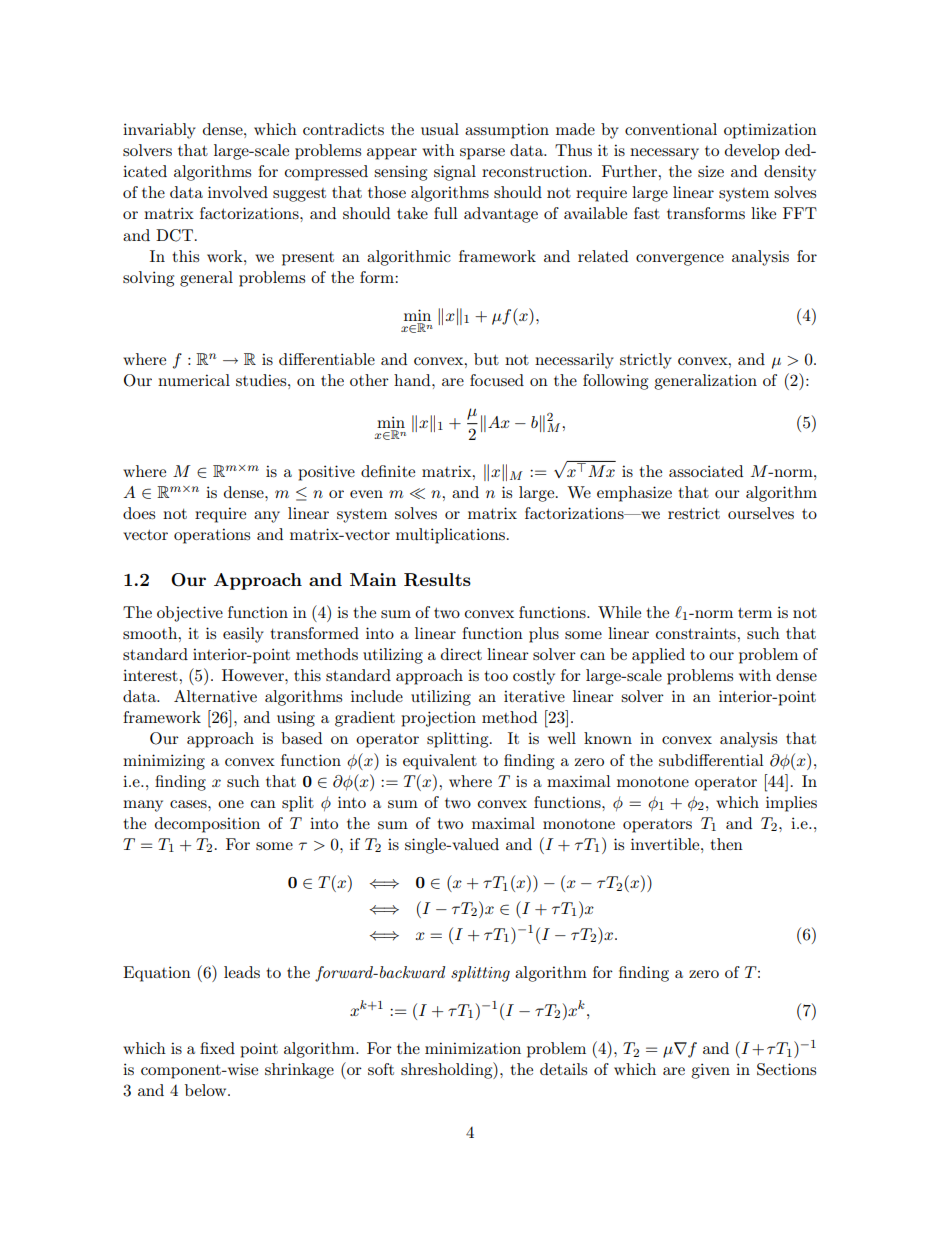  I want to click on sparse, so click(482, 154).
